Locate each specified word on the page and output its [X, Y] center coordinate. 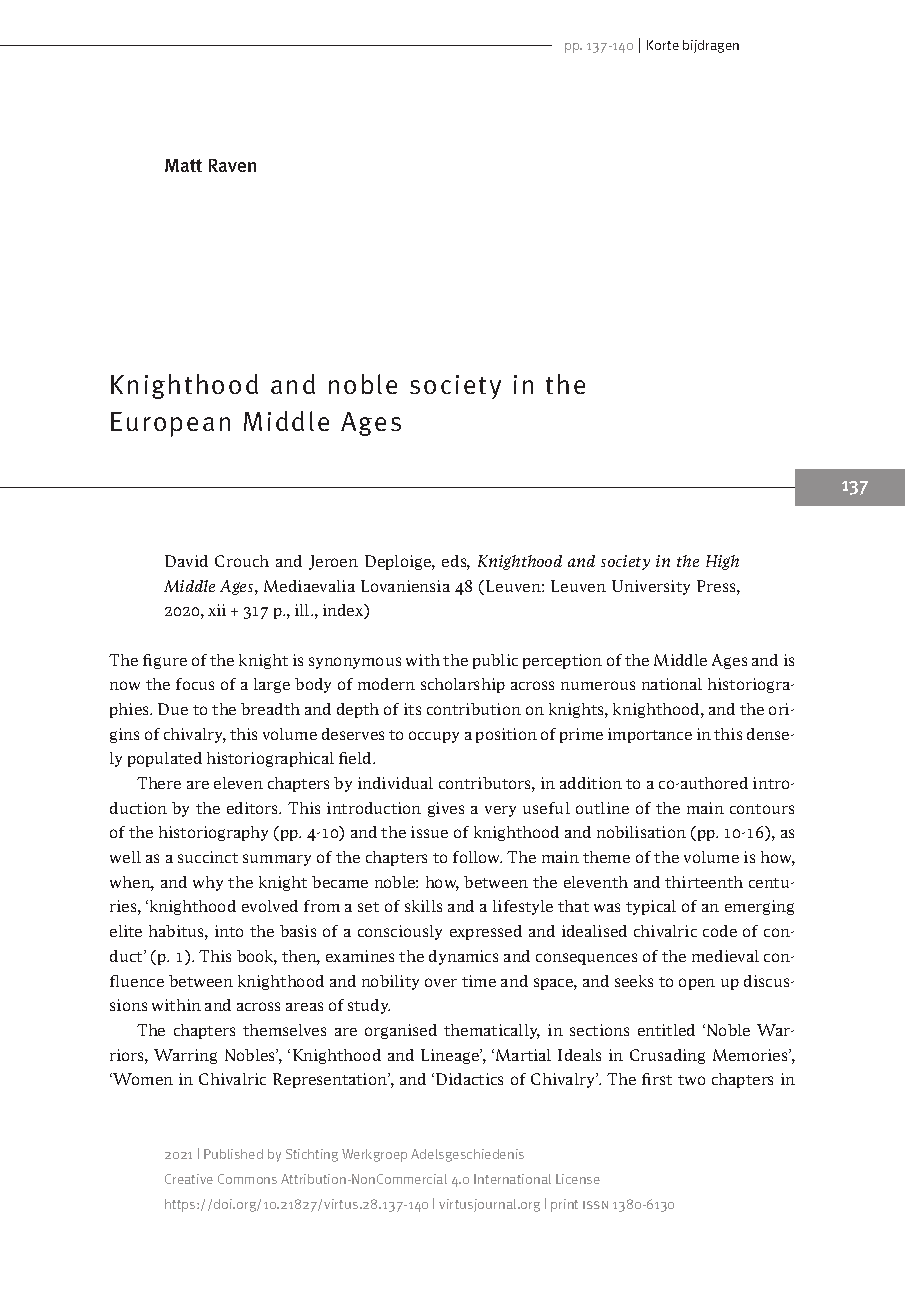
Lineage [451, 1056]
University [651, 587]
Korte [663, 45]
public [495, 661]
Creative [189, 1179]
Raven [232, 165]
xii [217, 610]
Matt [183, 165]
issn [595, 1205]
